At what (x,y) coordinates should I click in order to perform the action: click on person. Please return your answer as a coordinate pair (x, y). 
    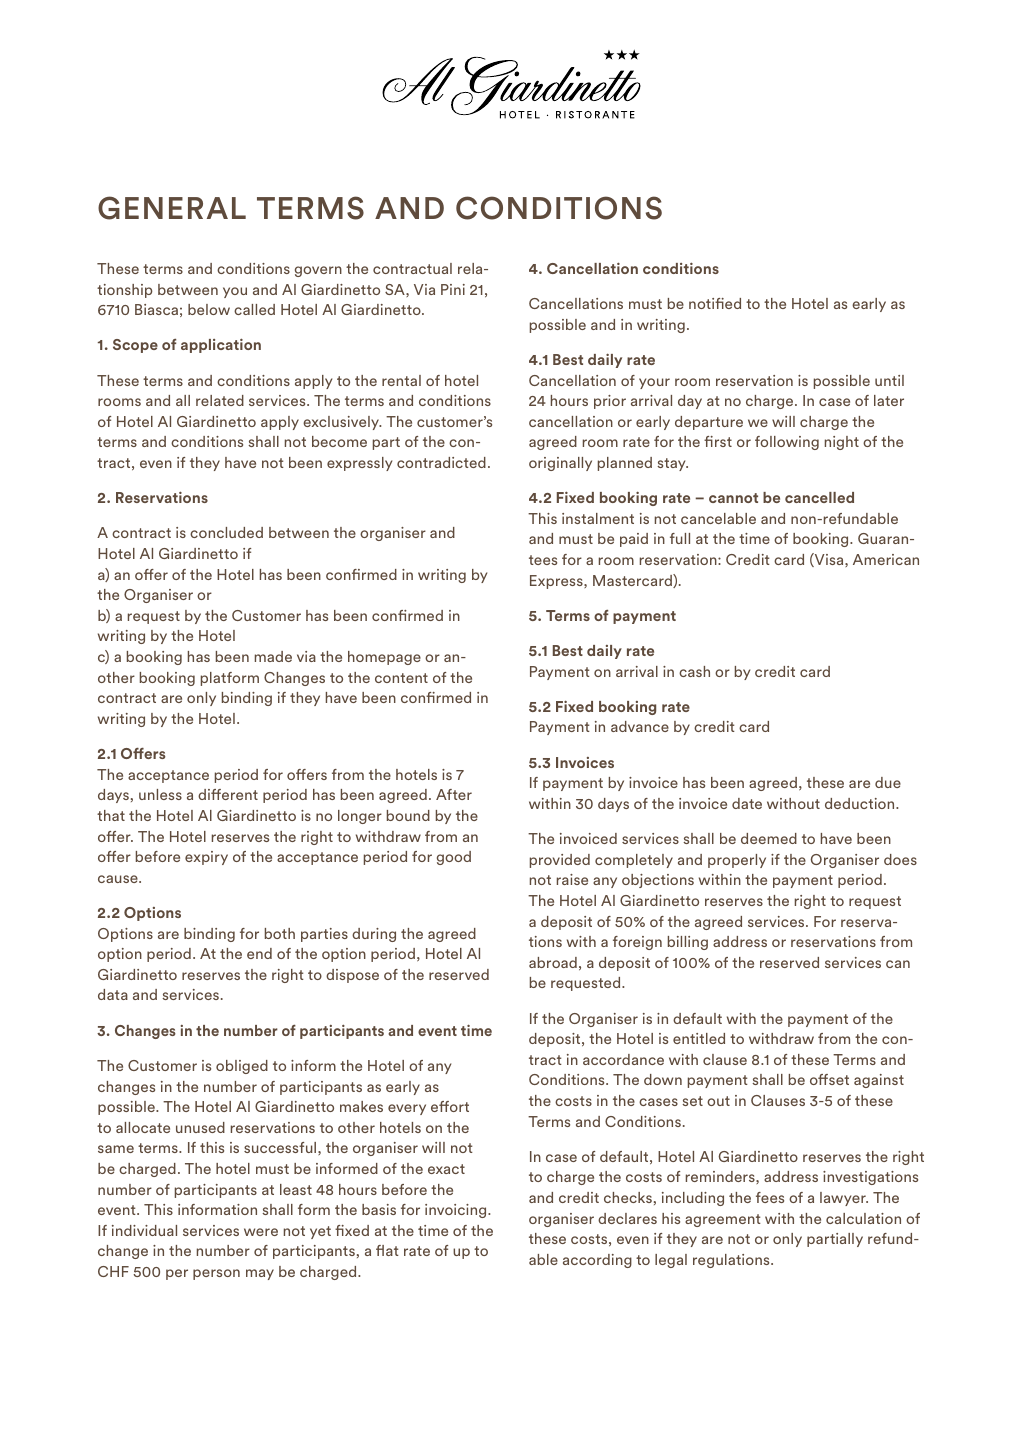
    Looking at the image, I should click on (216, 1274).
